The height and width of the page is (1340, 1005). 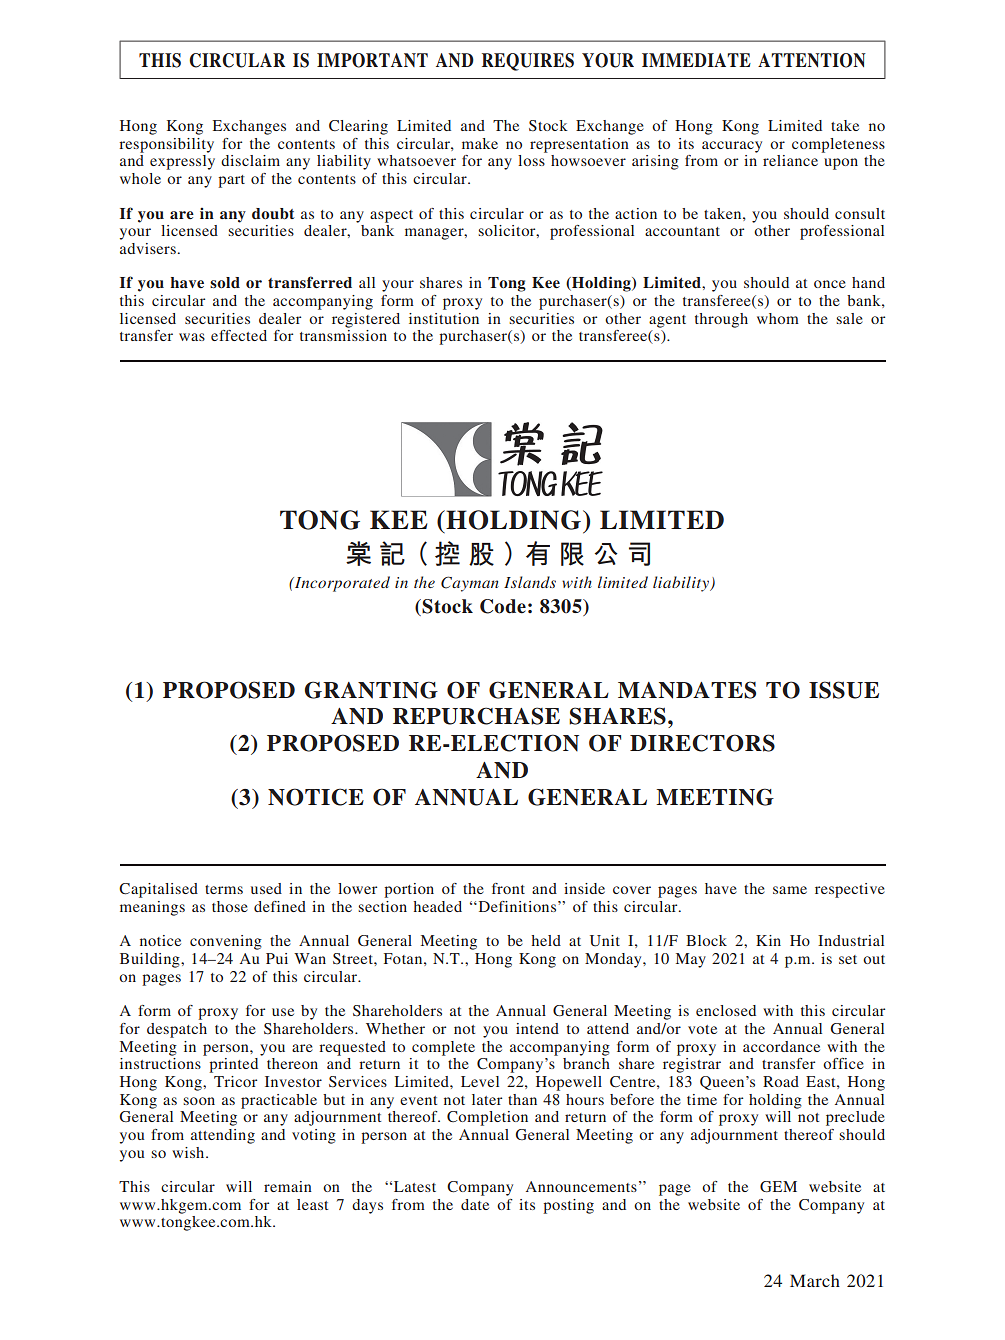 I want to click on ISSUE, so click(x=844, y=690).
